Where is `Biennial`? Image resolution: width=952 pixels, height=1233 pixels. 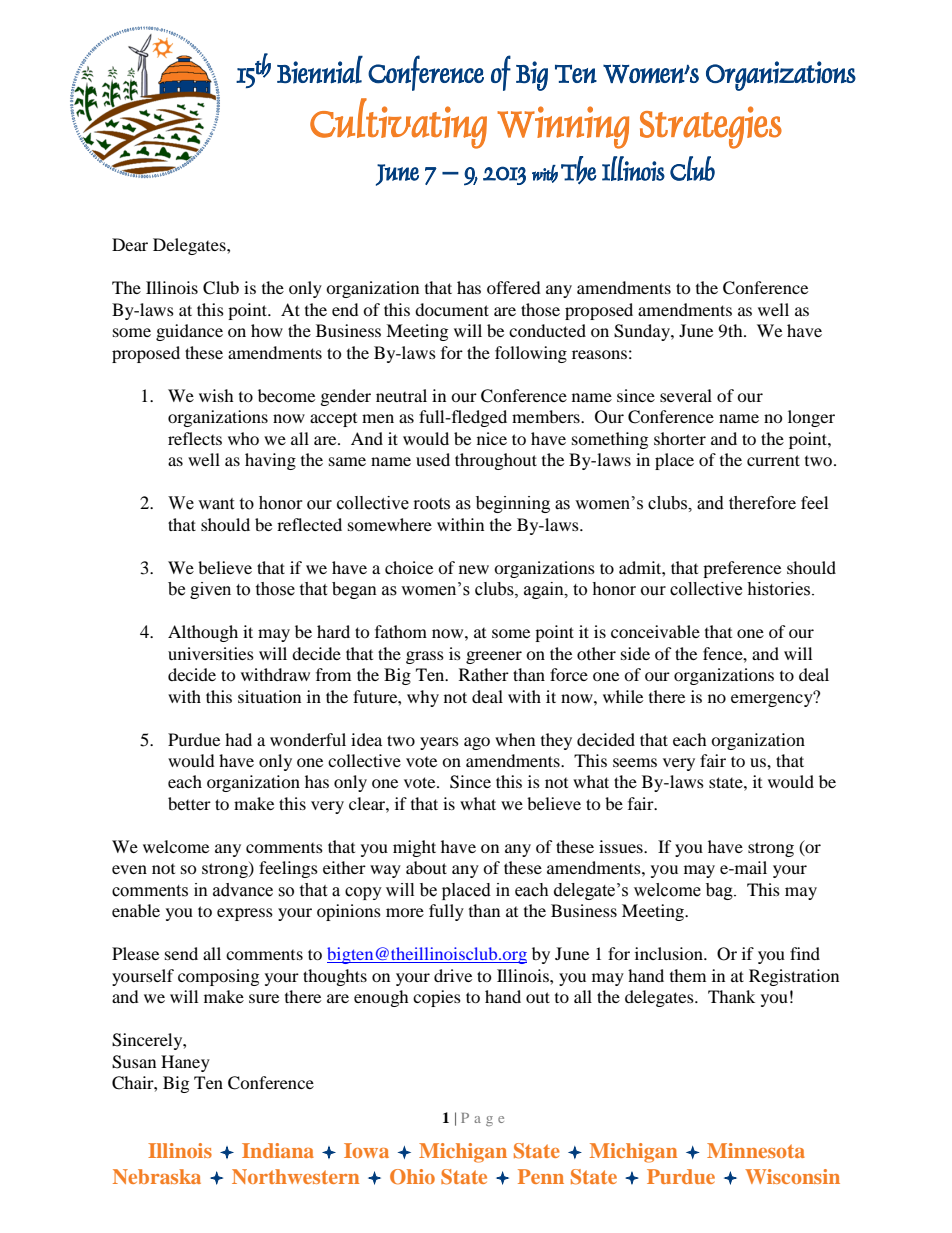 Biennial is located at coordinates (320, 70).
